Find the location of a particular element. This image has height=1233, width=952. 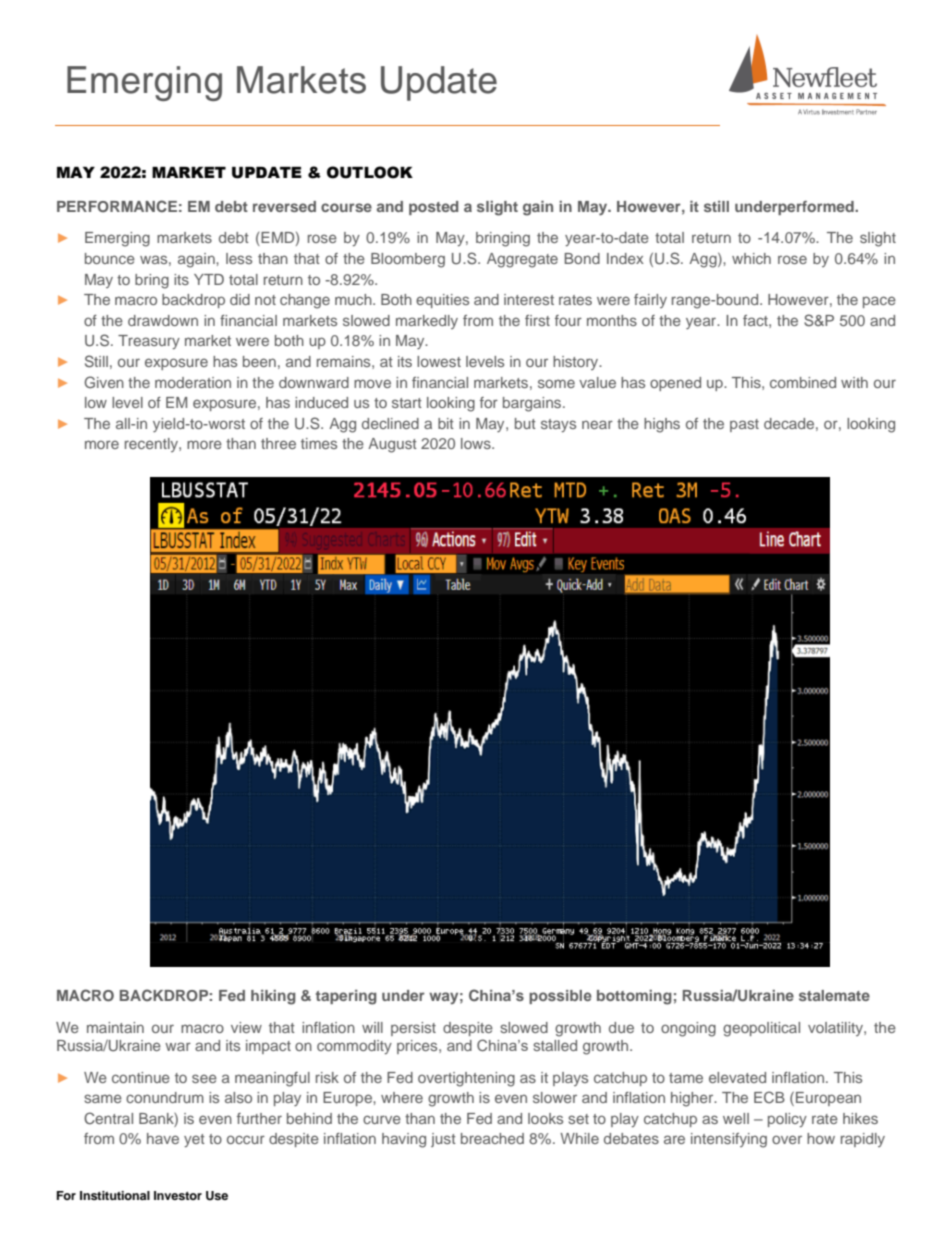

PERFORMANCE is located at coordinates (117, 206).
